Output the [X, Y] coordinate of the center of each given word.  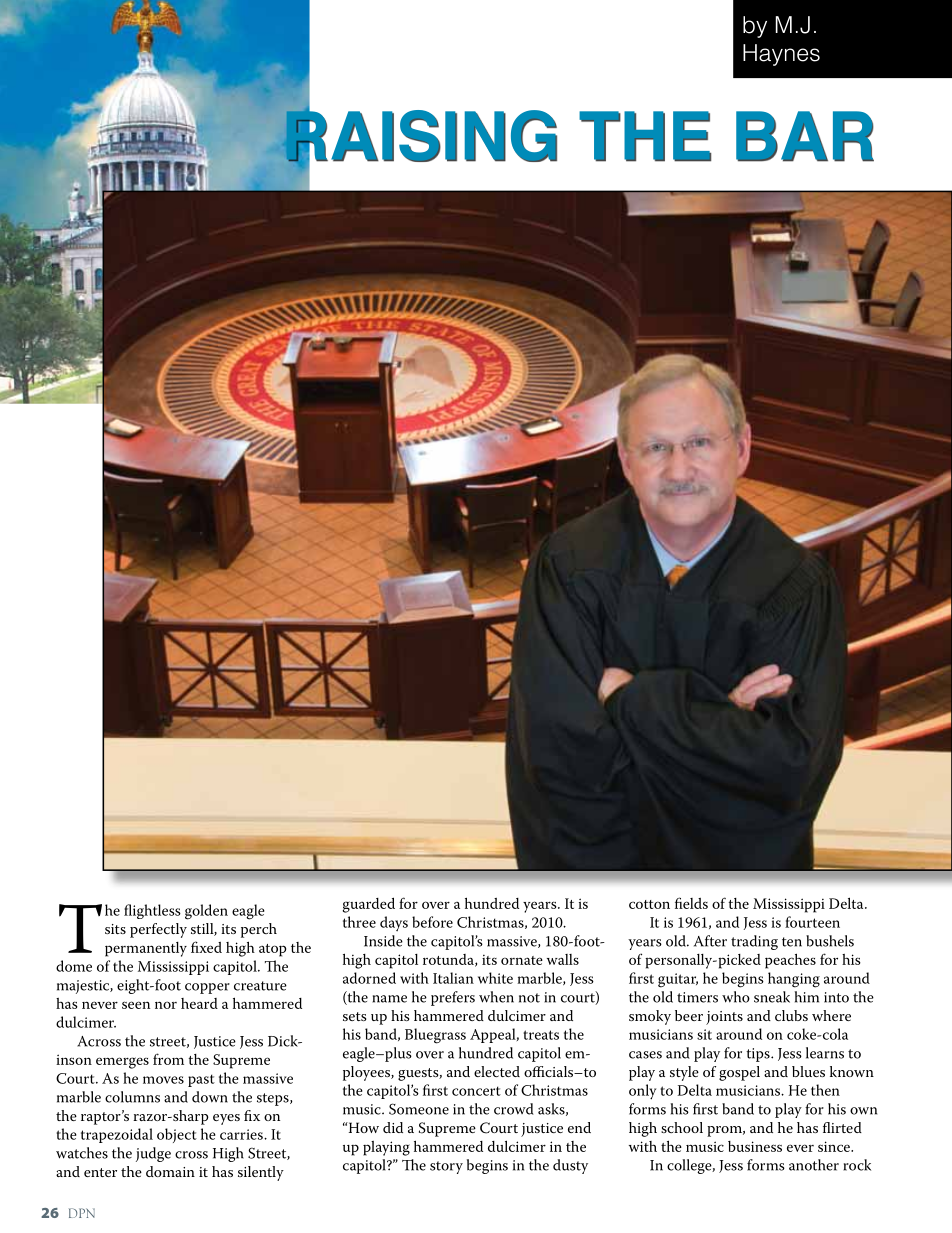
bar [805, 136]
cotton [649, 904]
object [177, 1135]
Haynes [781, 55]
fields [691, 903]
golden [206, 912]
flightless [152, 911]
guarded [369, 905]
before [432, 922]
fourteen [812, 922]
